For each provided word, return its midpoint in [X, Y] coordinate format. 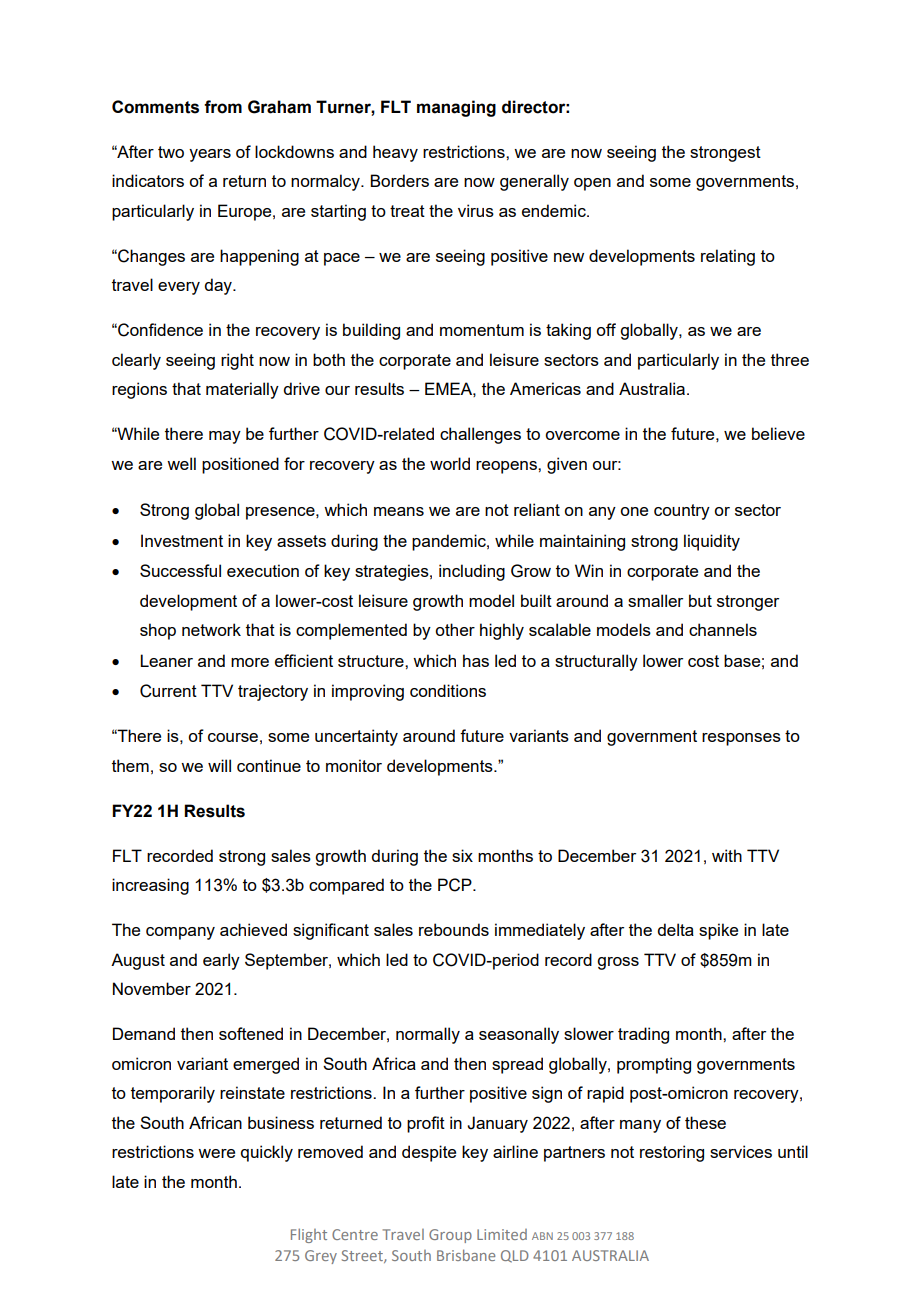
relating [728, 257]
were [216, 1153]
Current [168, 691]
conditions [448, 690]
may [225, 437]
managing [456, 108]
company [180, 933]
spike [718, 931]
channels [723, 629]
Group [450, 1236]
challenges [480, 435]
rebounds [454, 929]
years [210, 155]
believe [778, 433]
